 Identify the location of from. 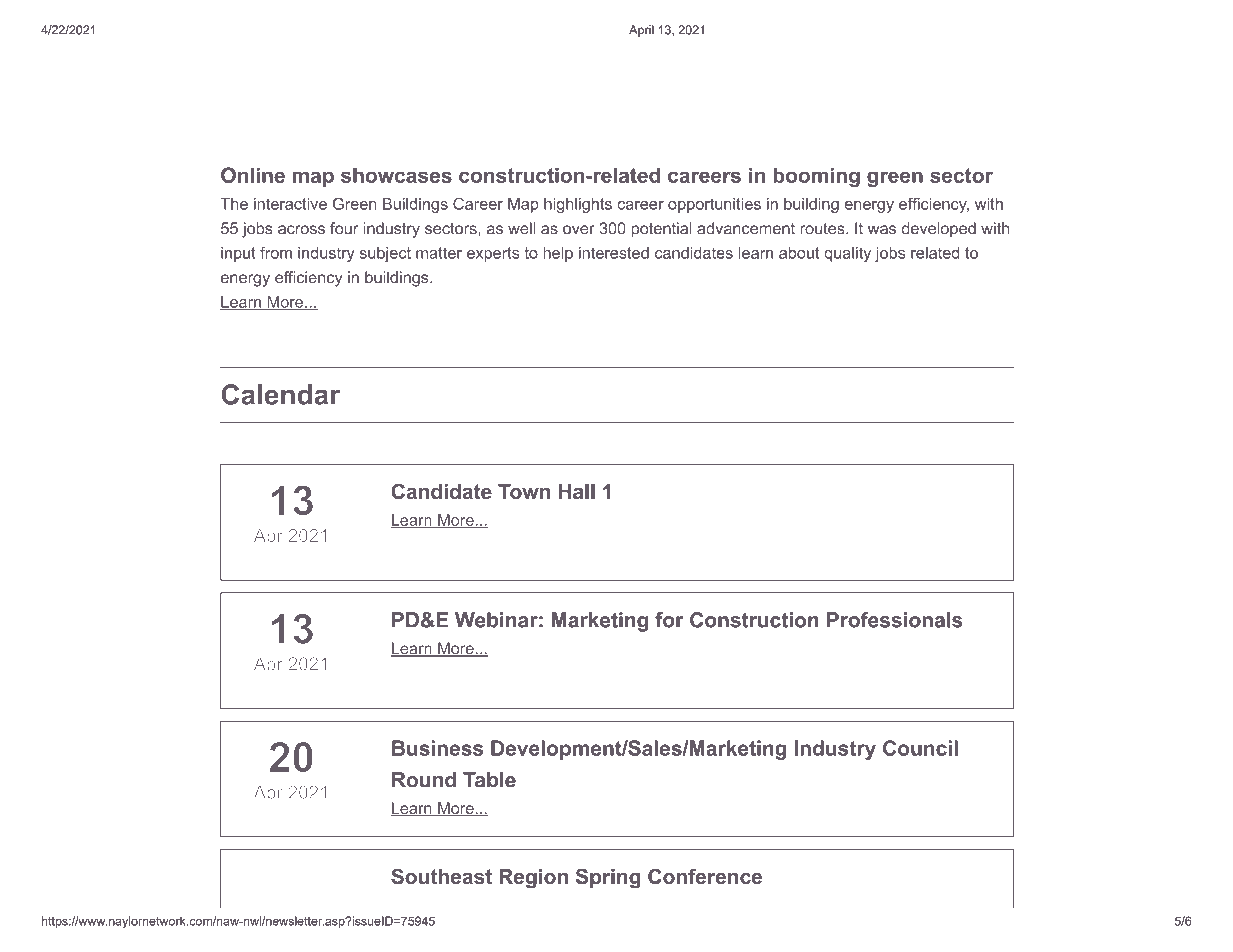
(276, 252).
